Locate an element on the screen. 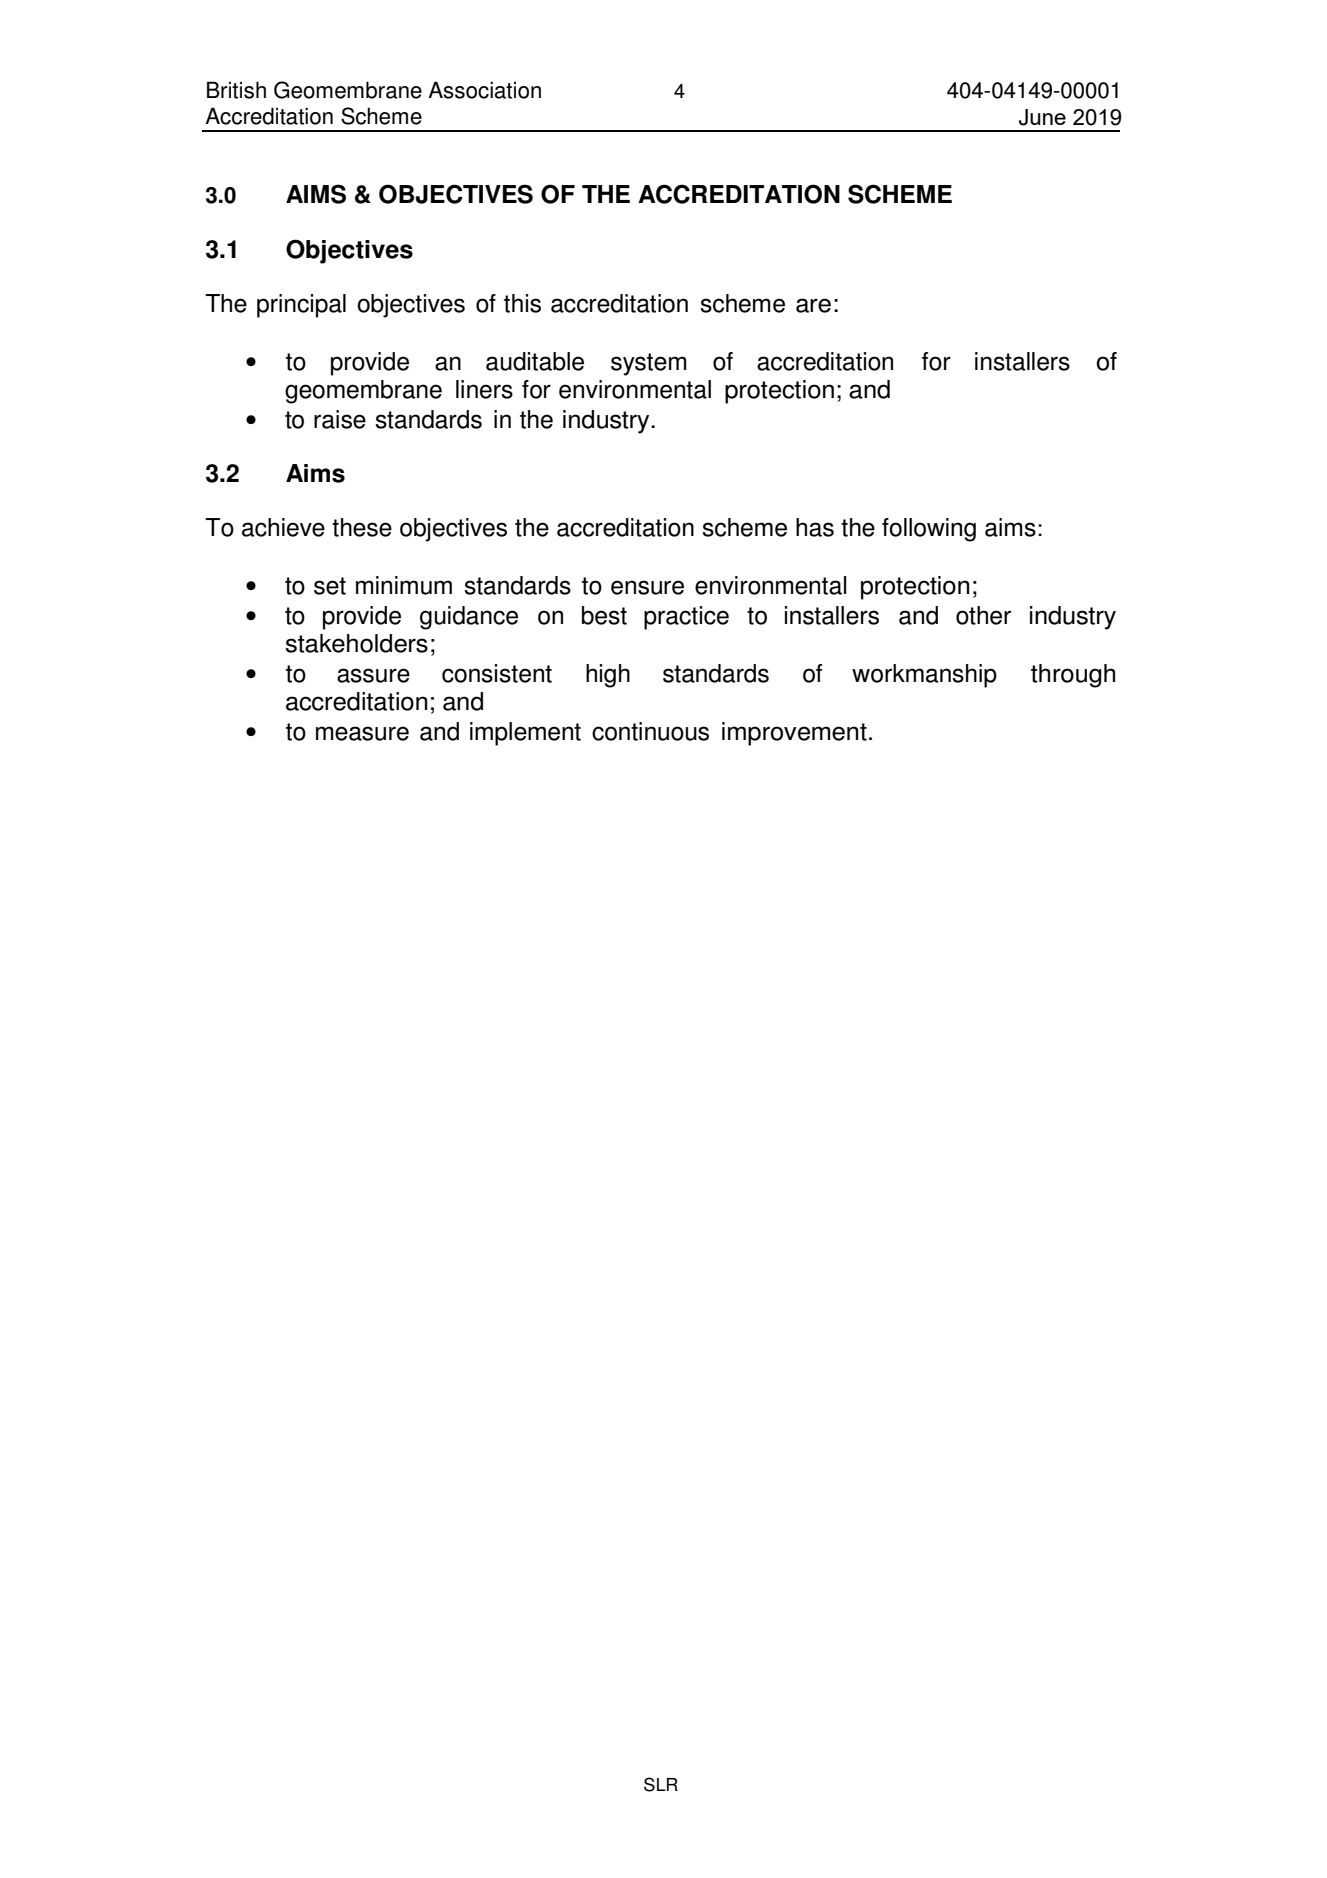 This screenshot has height=1878, width=1327. implement is located at coordinates (525, 734).
